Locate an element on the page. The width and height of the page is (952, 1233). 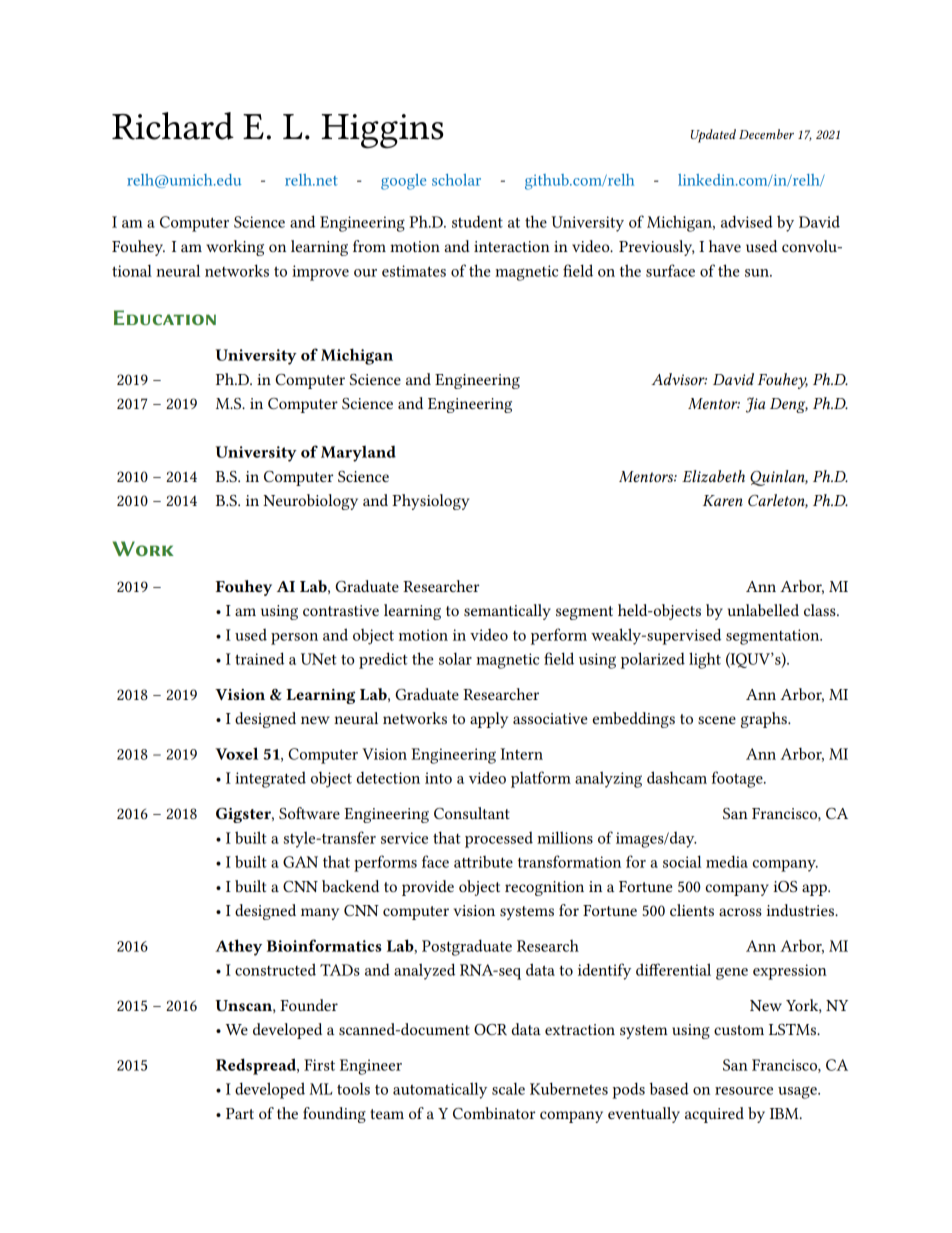
Maryland is located at coordinates (358, 453).
